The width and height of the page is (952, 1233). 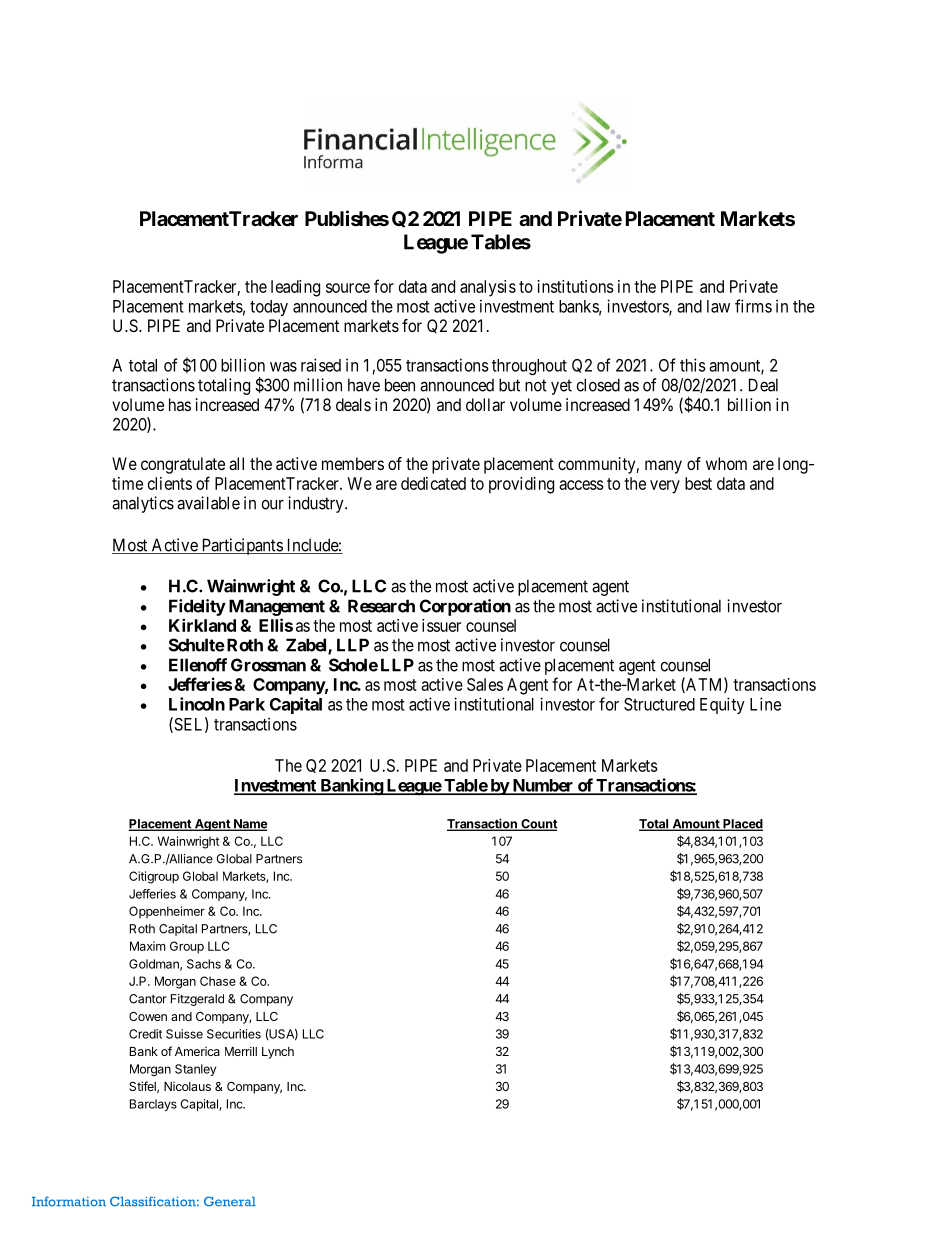 What do you see at coordinates (269, 308) in the page?
I see `today` at bounding box center [269, 308].
